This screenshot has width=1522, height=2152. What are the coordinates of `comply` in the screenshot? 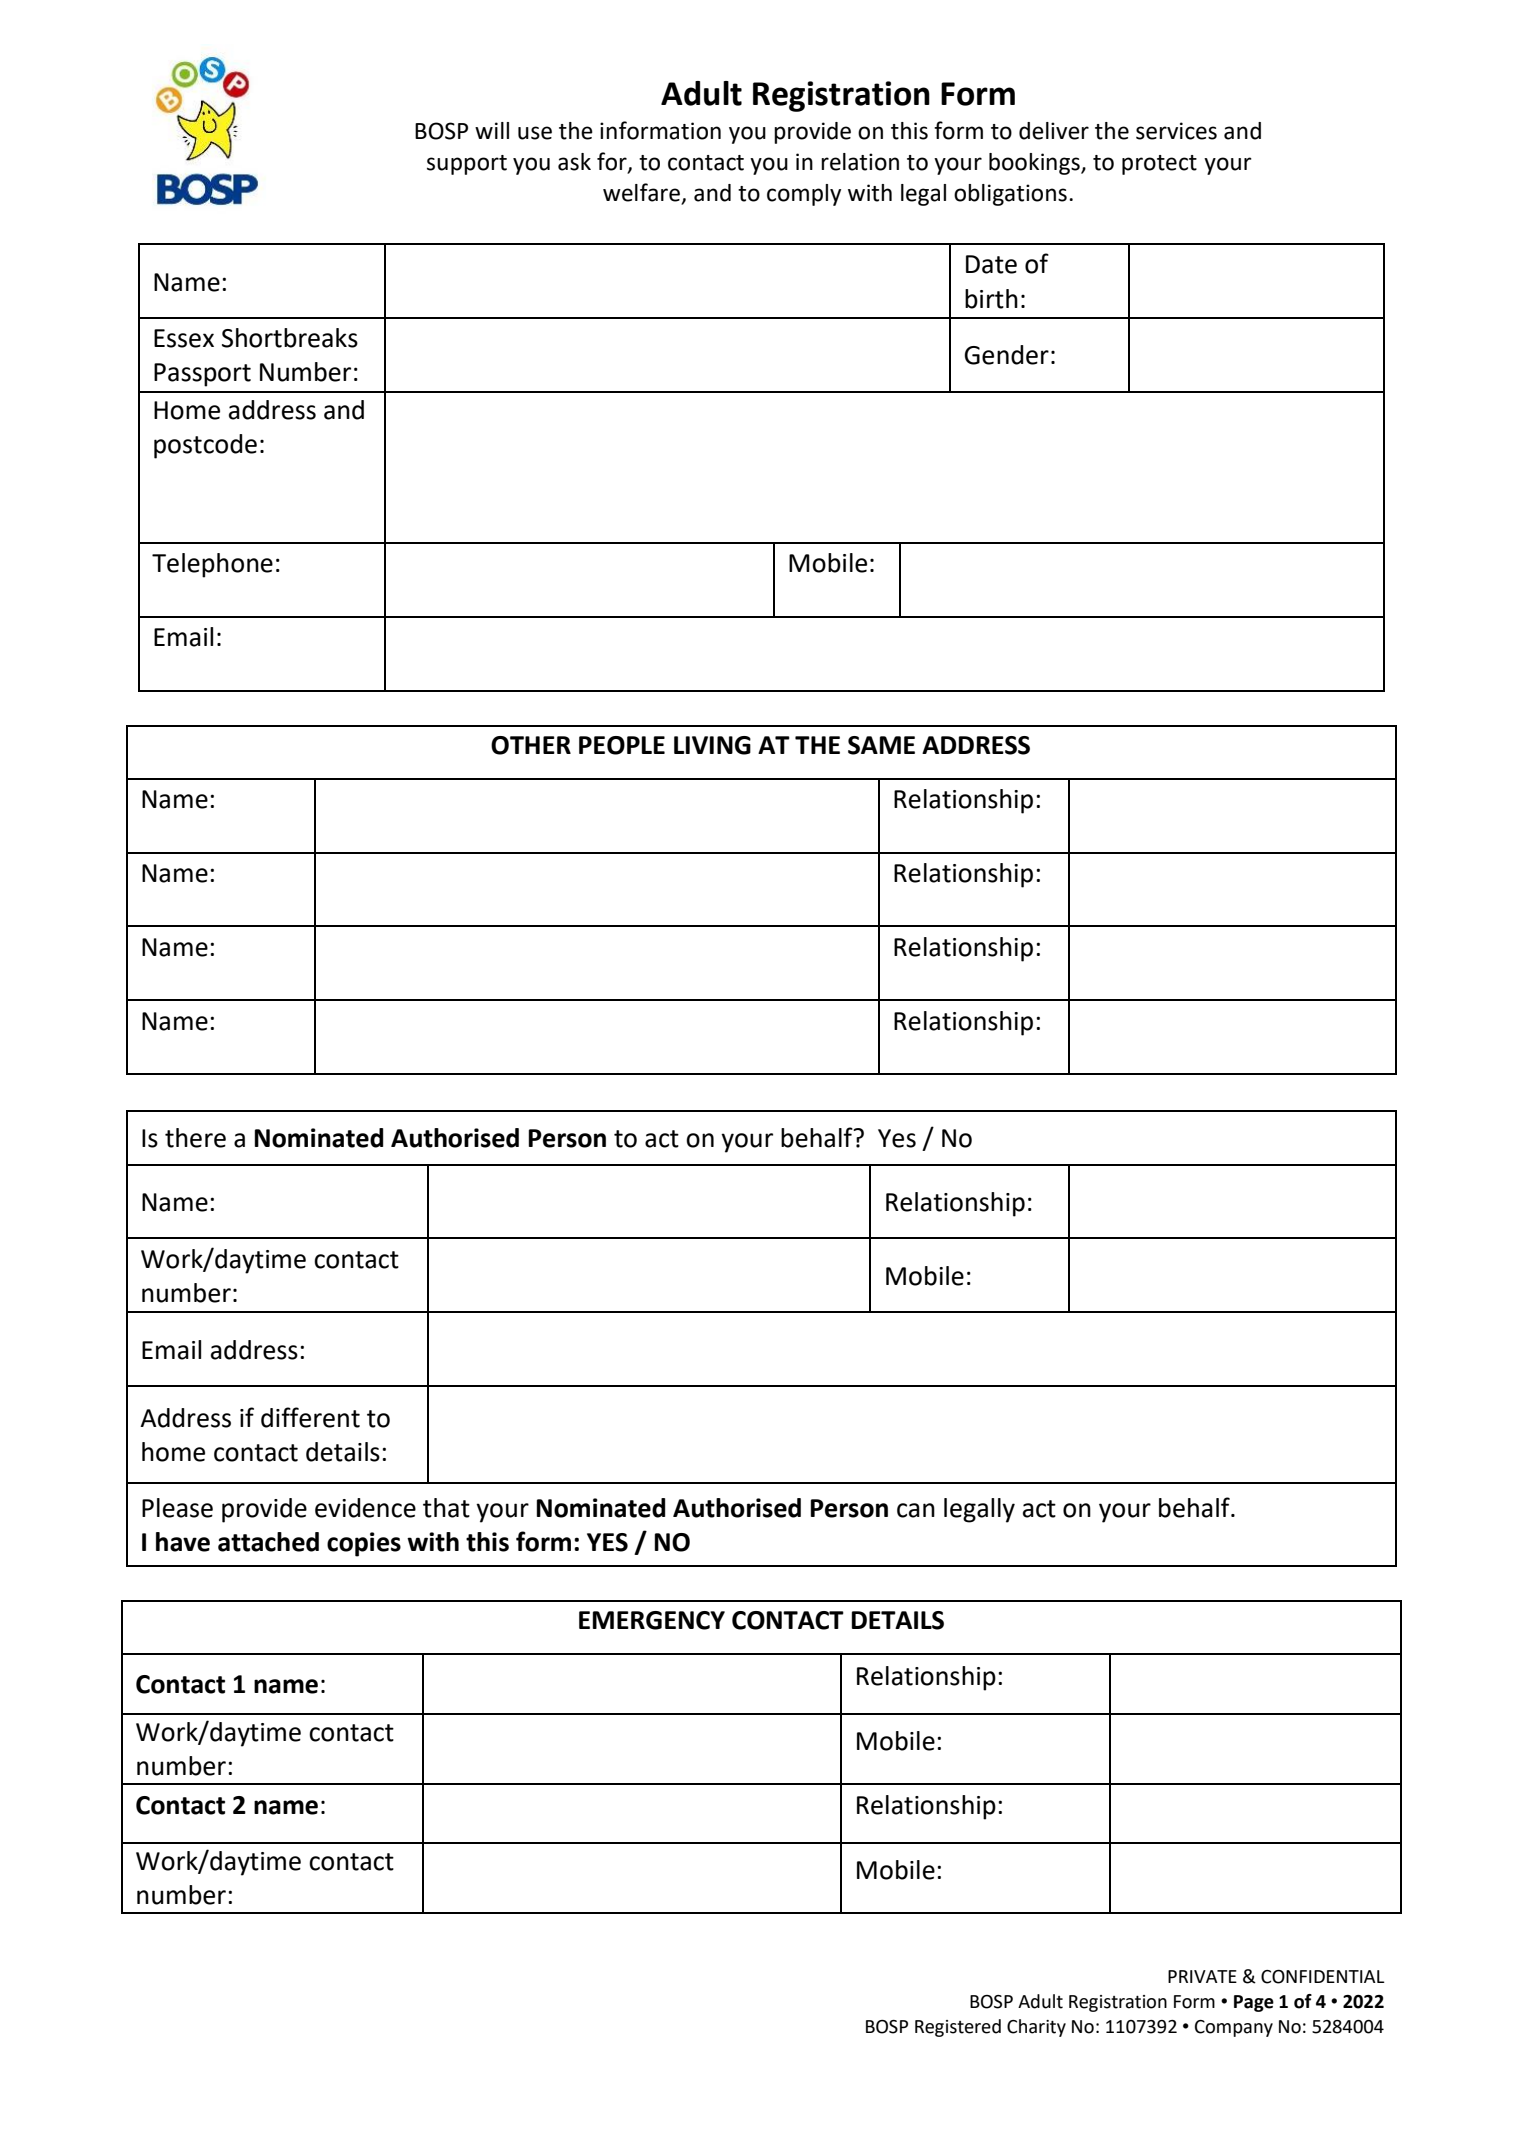 It's located at (804, 195).
